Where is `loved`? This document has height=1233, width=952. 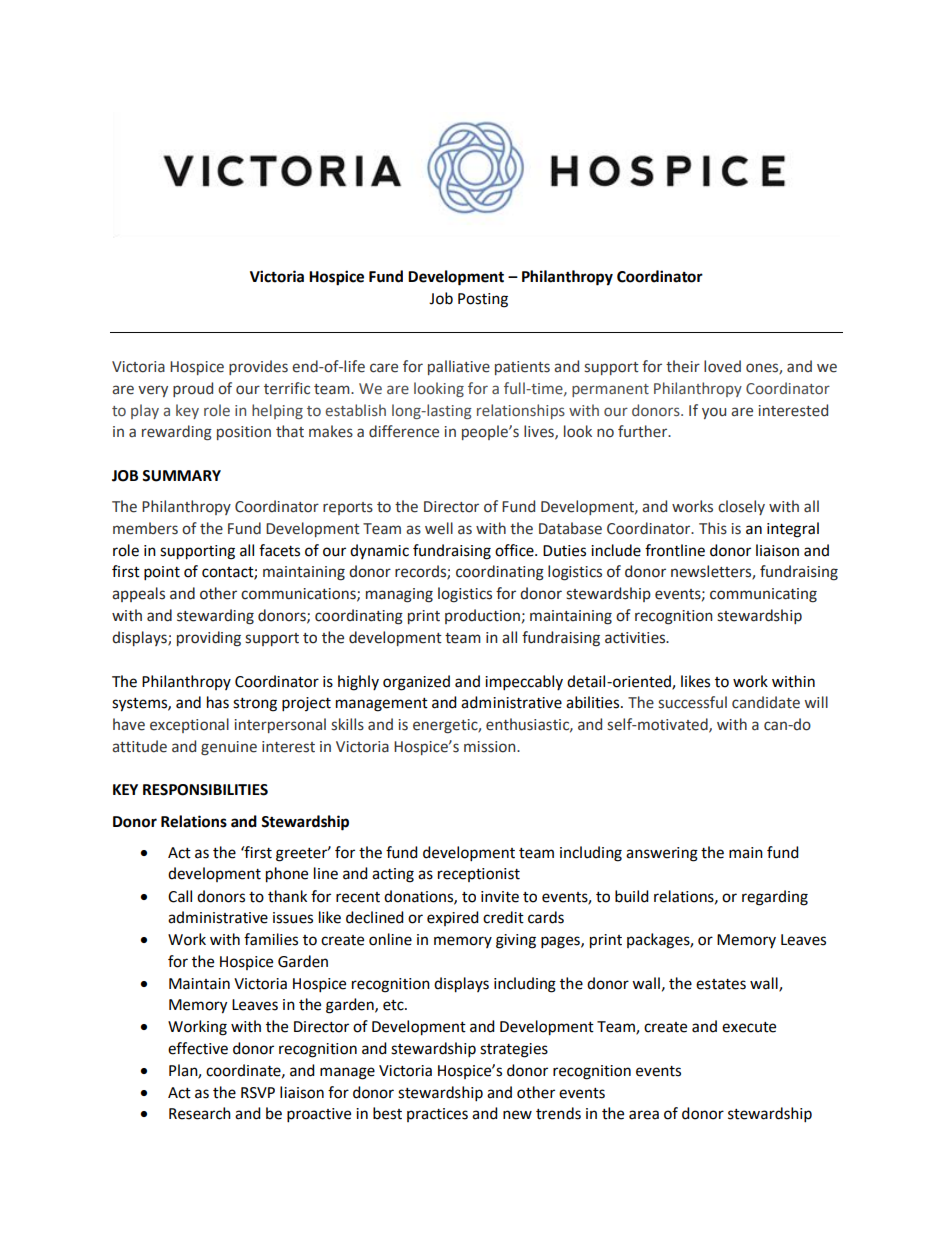 loved is located at coordinates (722, 366).
